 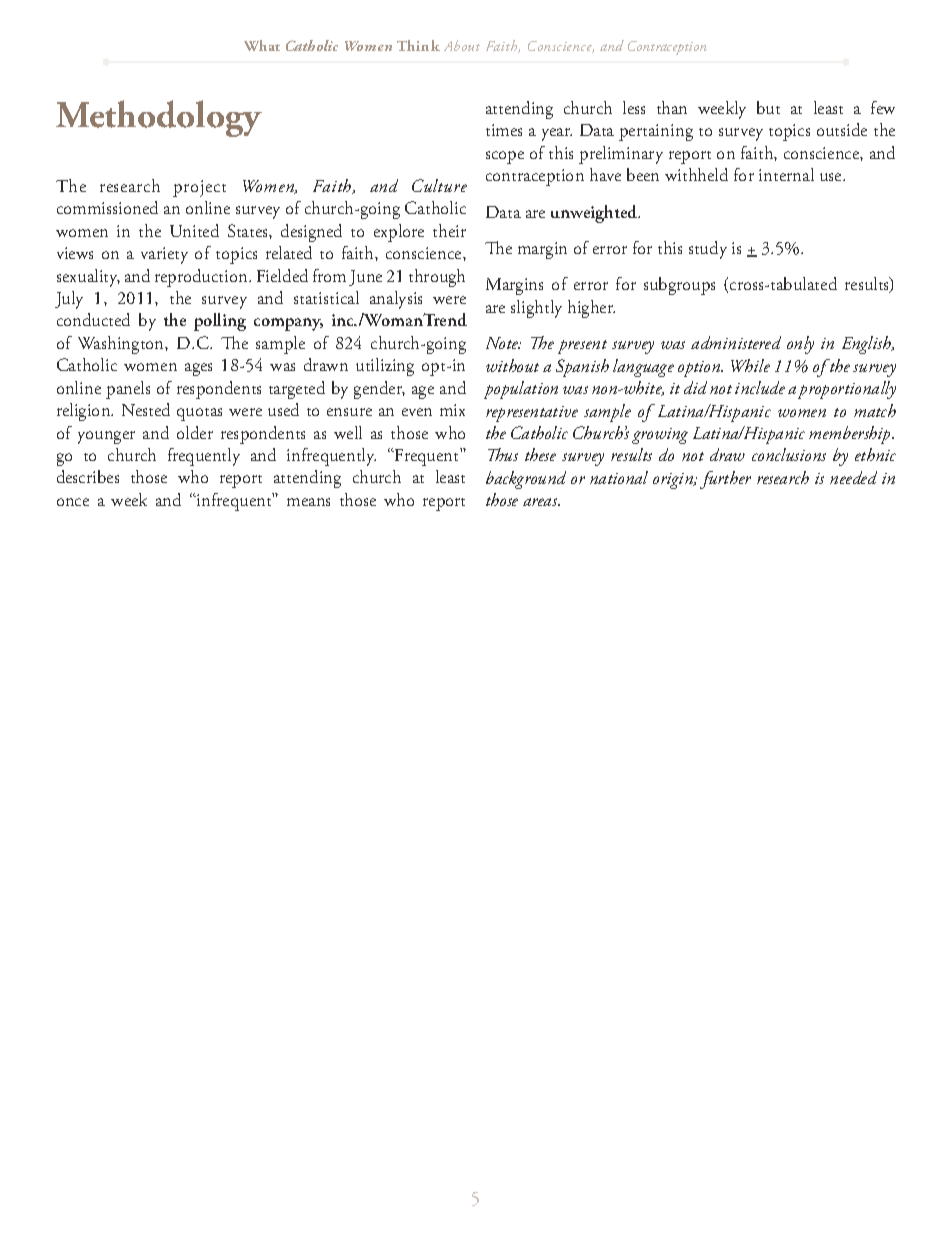 What do you see at coordinates (725, 480) in the page?
I see `further` at bounding box center [725, 480].
